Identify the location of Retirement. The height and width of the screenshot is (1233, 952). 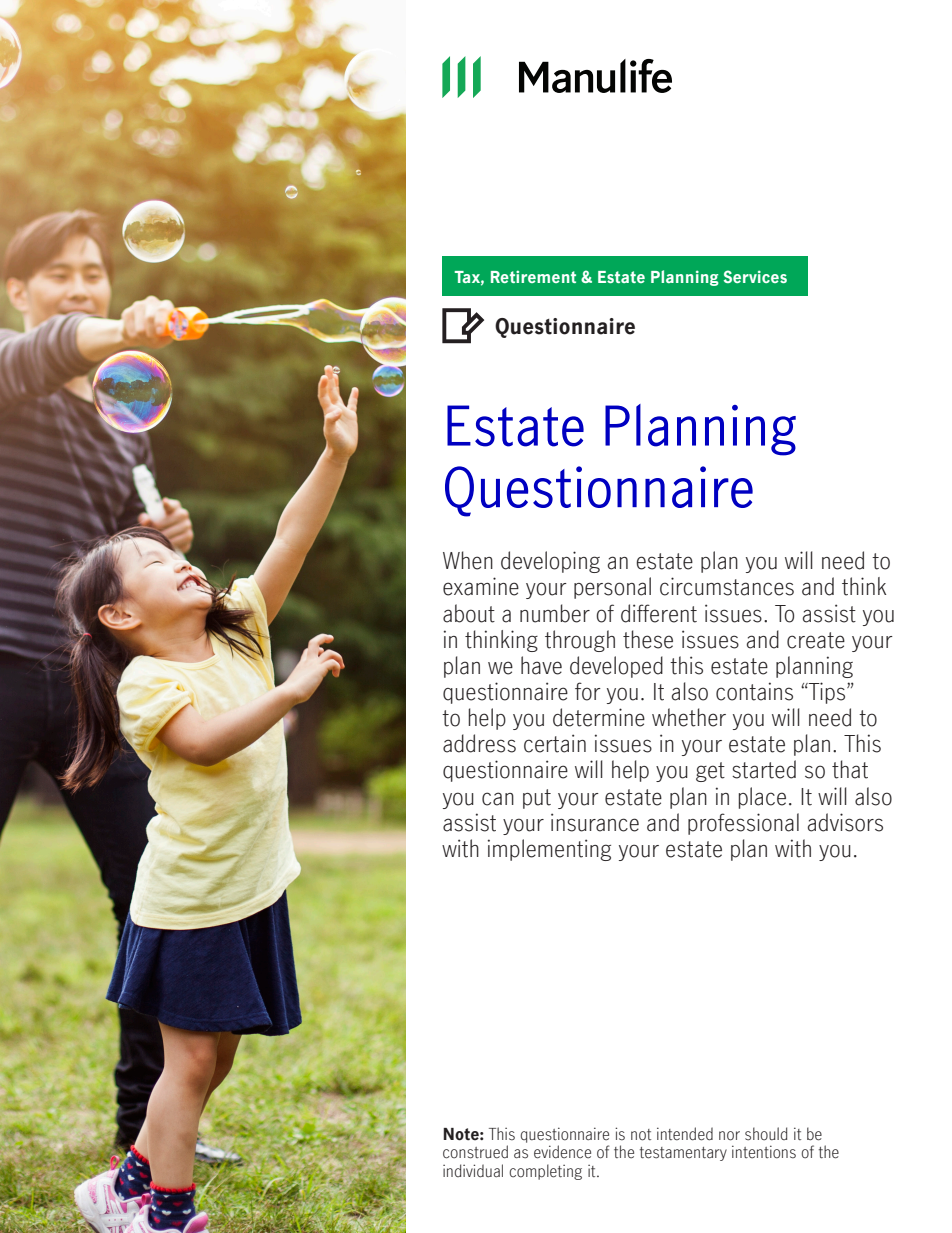
(533, 276).
